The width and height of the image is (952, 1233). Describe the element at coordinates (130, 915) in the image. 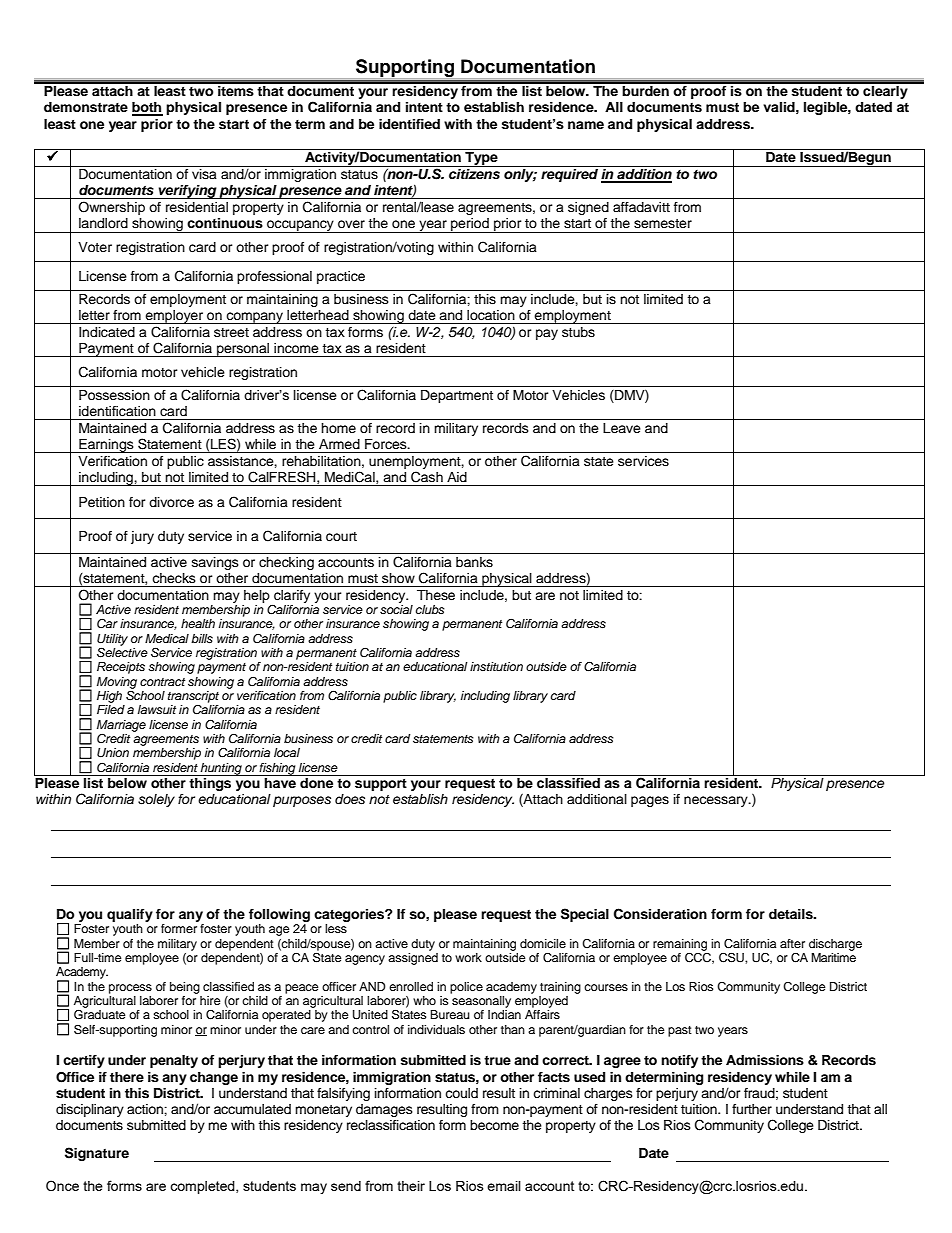

I see `qualify` at that location.
